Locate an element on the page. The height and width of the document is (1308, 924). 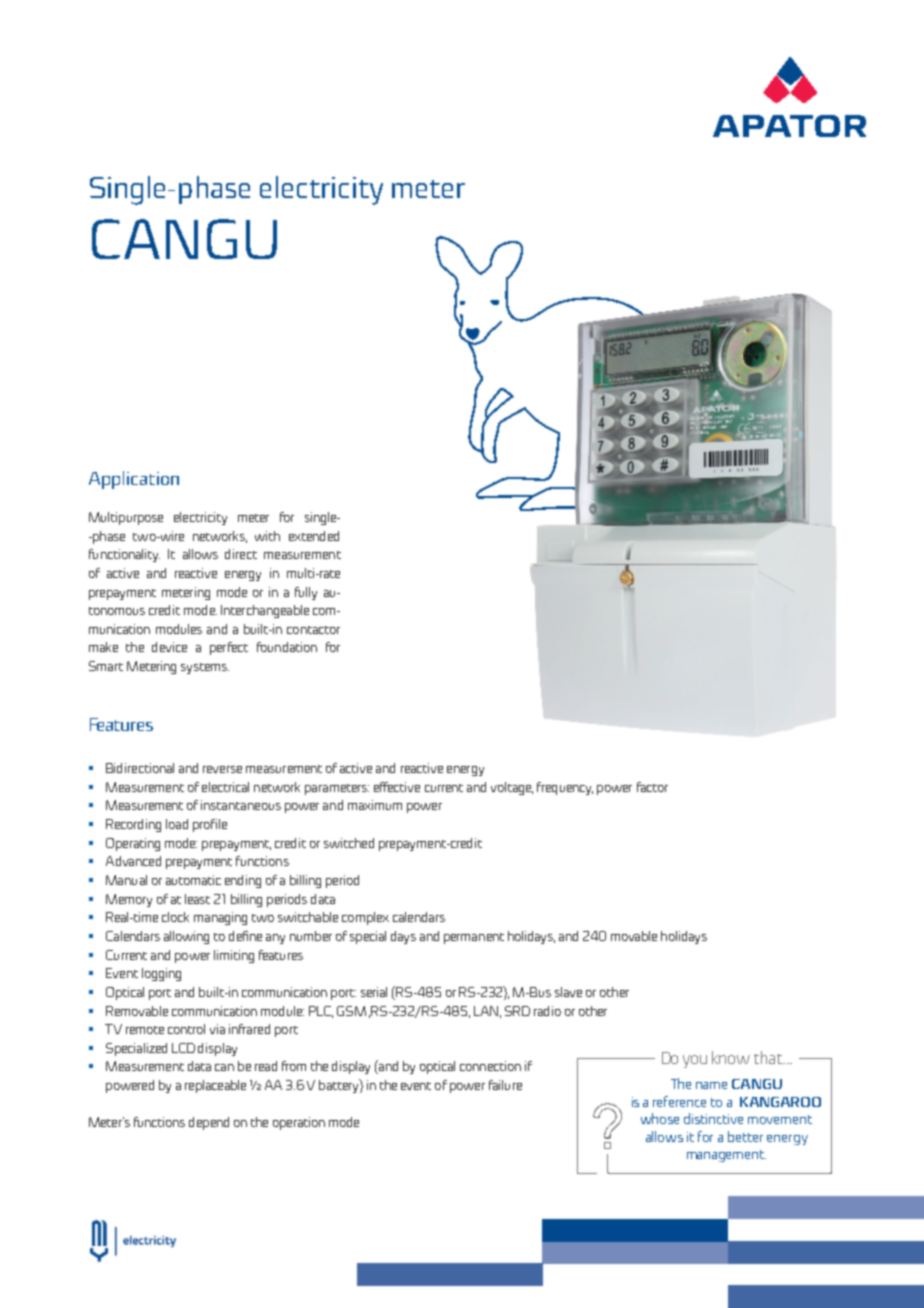
serial is located at coordinates (374, 992).
